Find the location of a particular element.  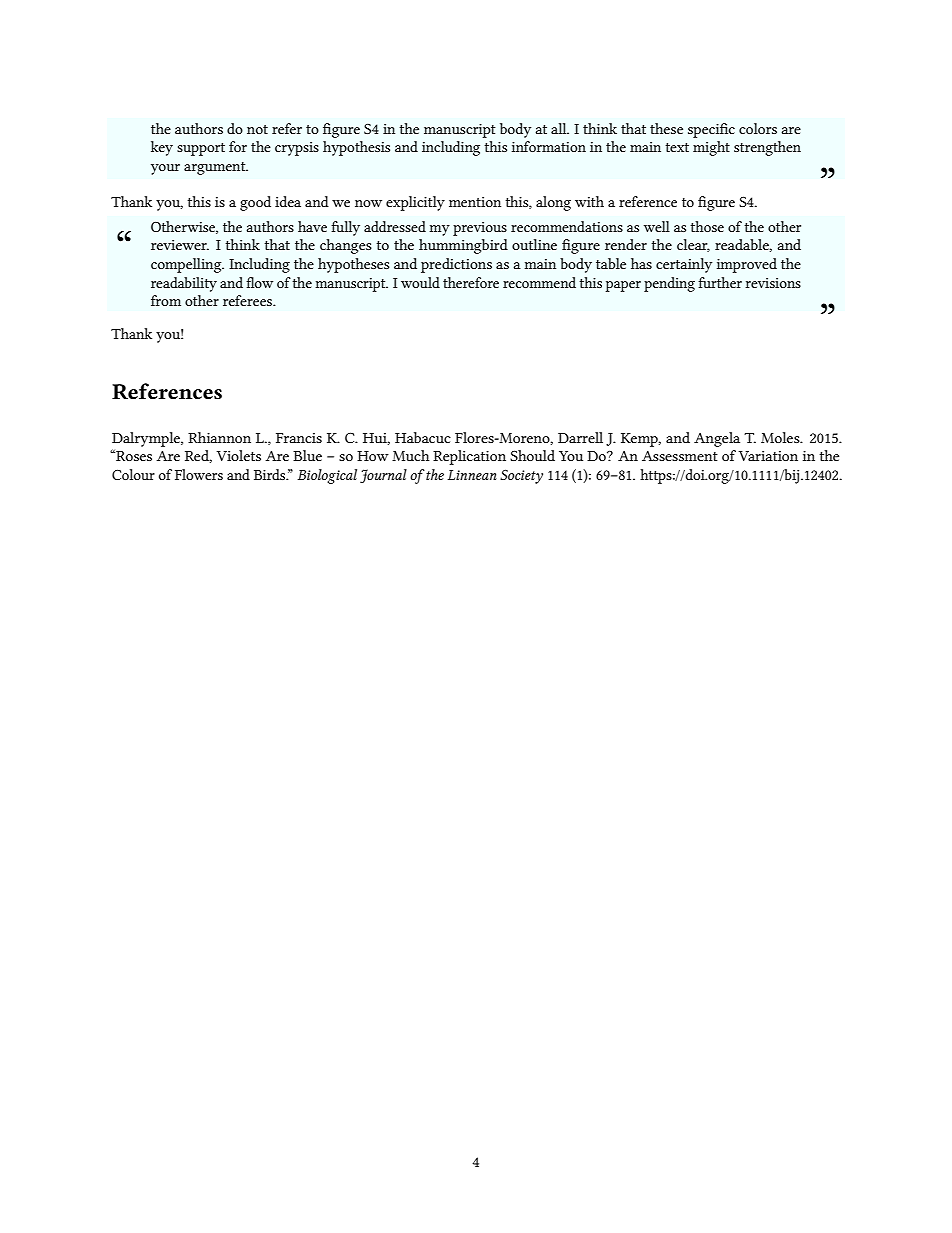

information is located at coordinates (549, 146).
